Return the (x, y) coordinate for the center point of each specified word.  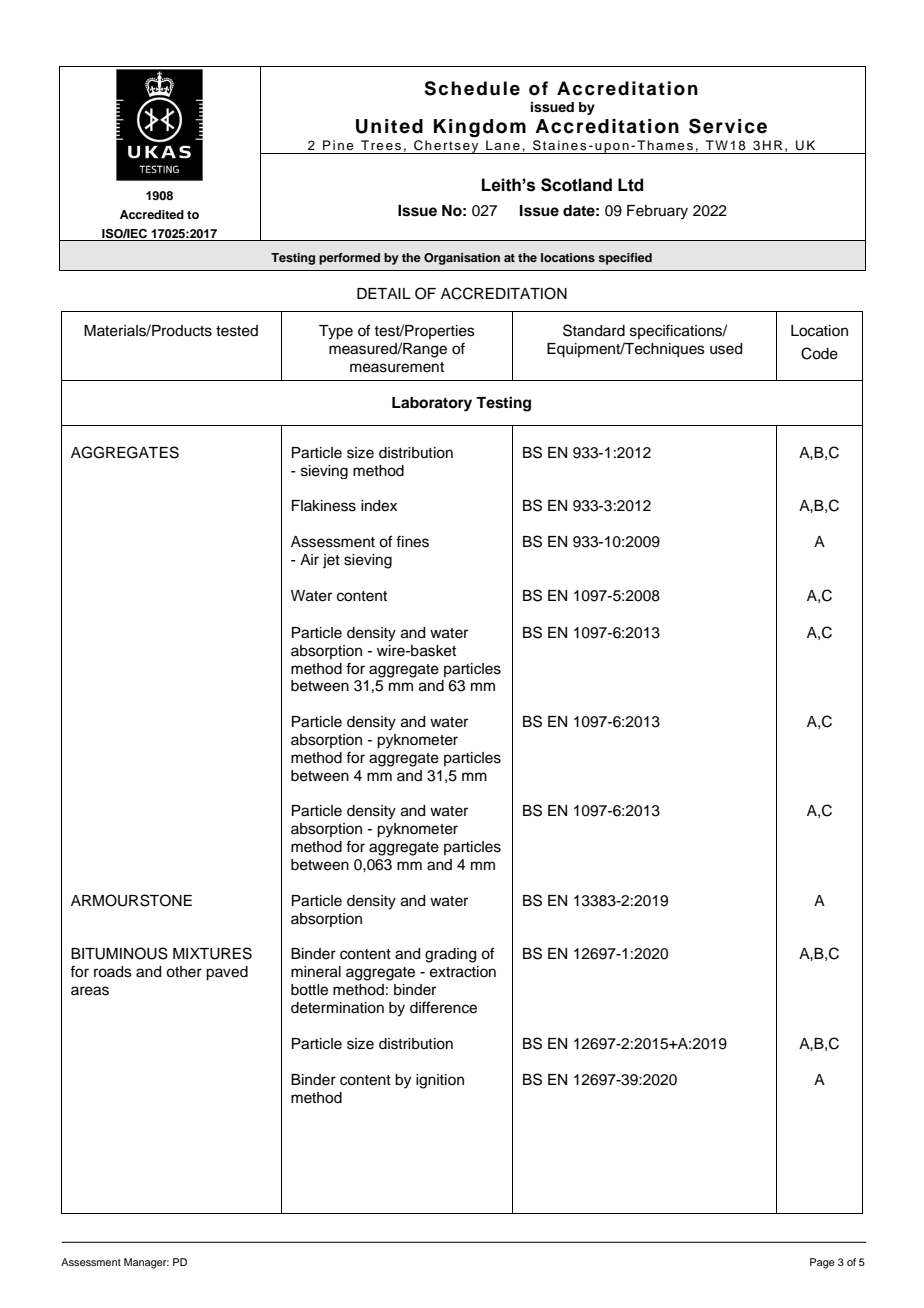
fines (412, 541)
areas (90, 991)
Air (309, 559)
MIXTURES (212, 953)
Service (728, 126)
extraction (463, 972)
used (726, 349)
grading (450, 955)
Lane (503, 145)
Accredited (152, 214)
